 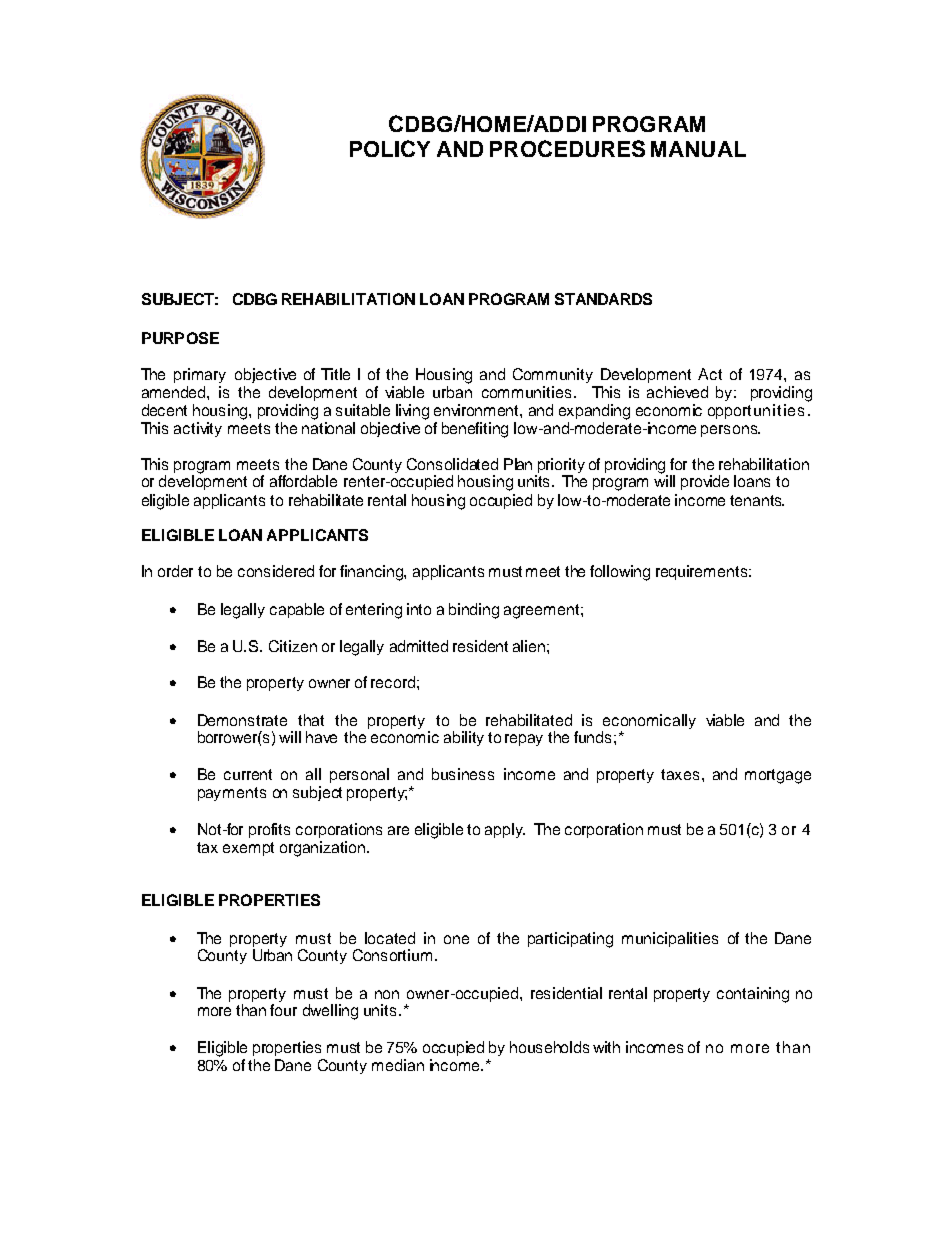 I want to click on binding, so click(x=474, y=611).
